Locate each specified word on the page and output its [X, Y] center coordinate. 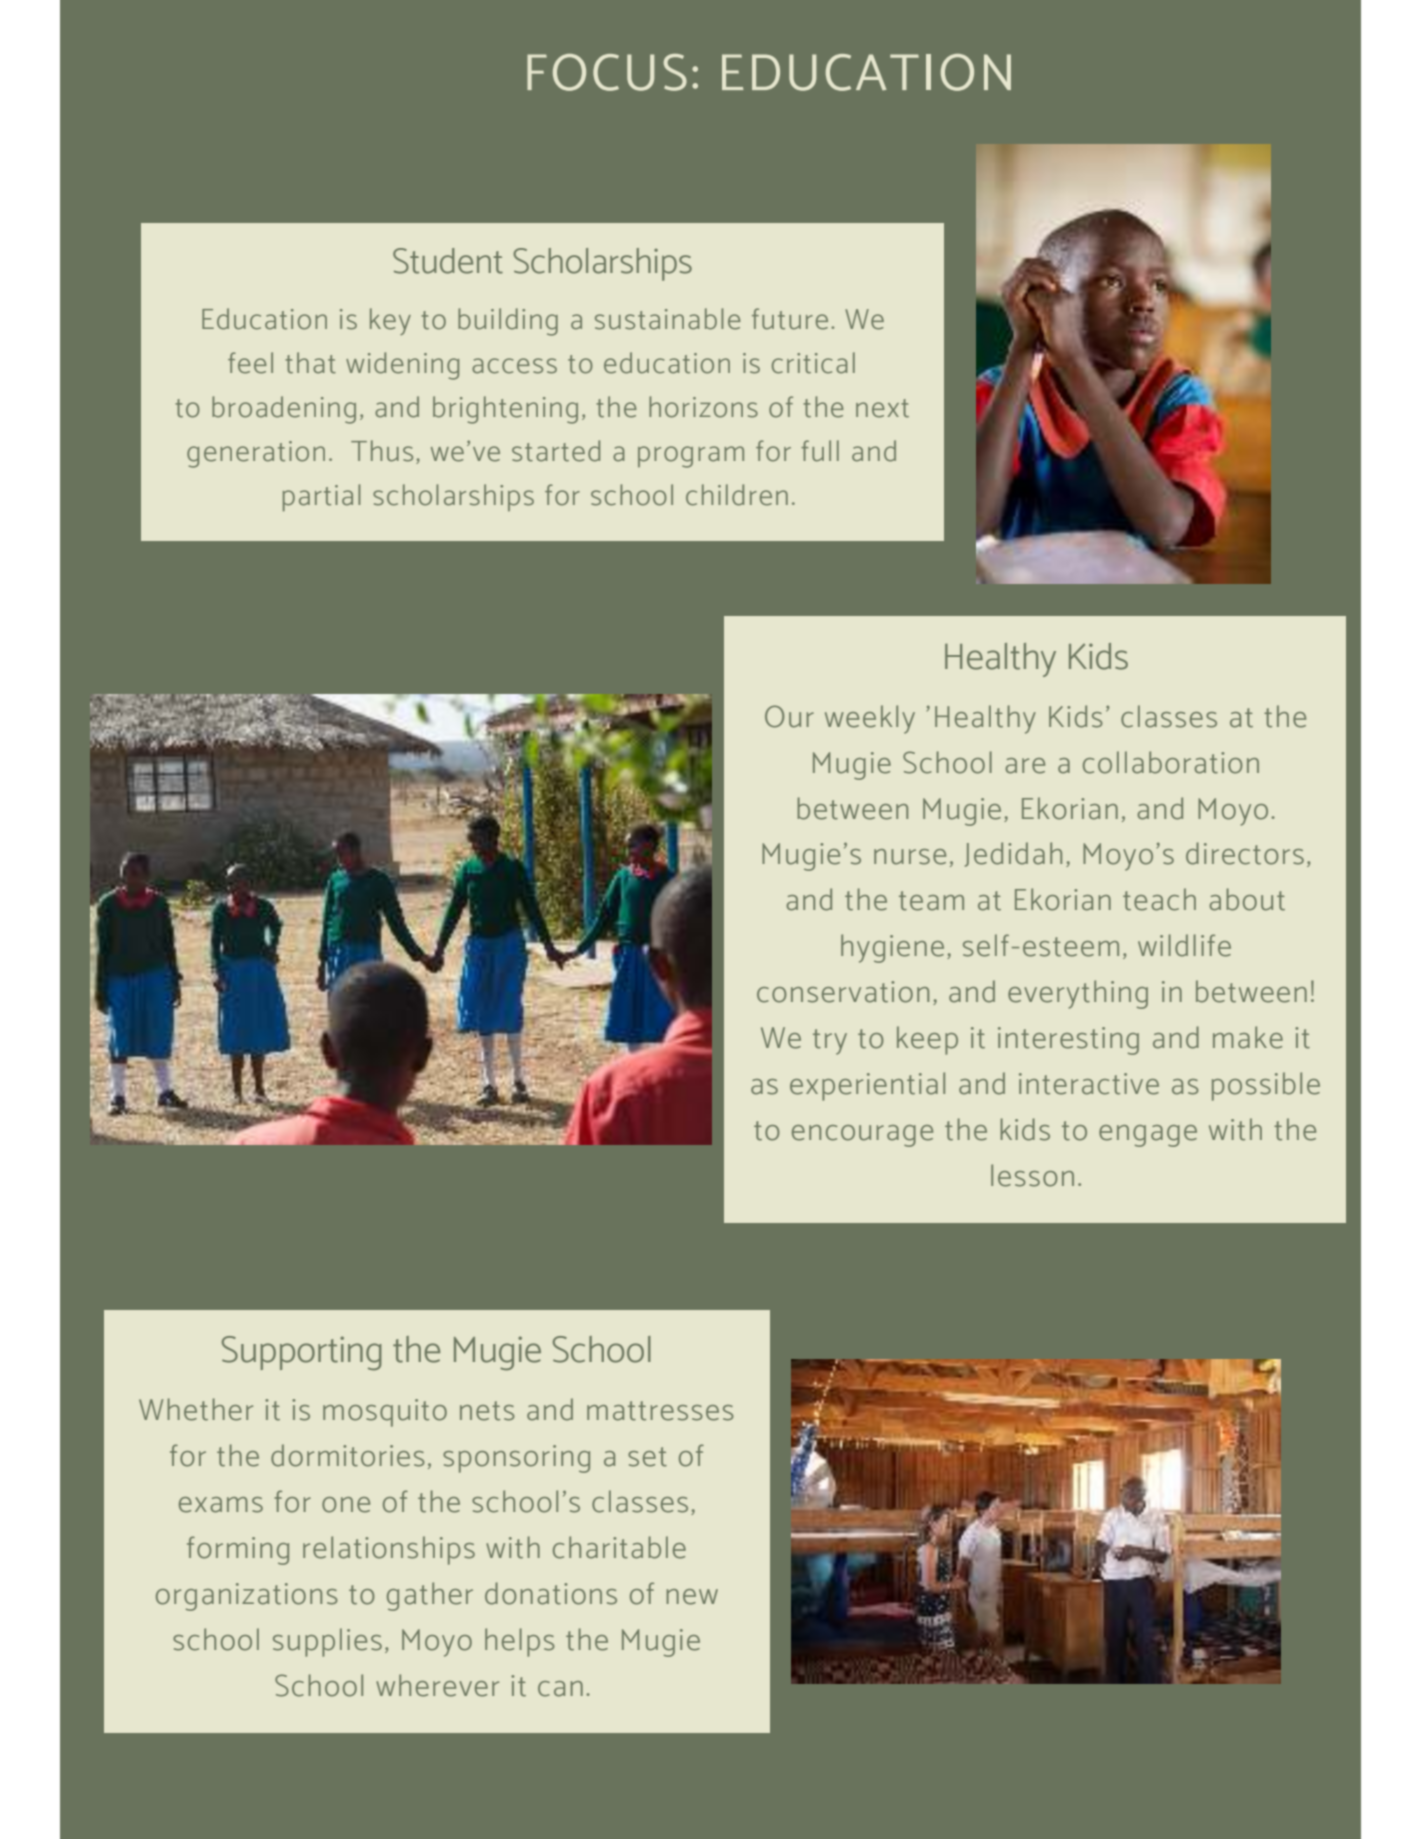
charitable [619, 1547]
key [390, 321]
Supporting [302, 1353]
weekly [870, 719]
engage [1148, 1136]
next [882, 408]
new [692, 1597]
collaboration [1171, 762]
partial [321, 497]
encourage [862, 1136]
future [790, 319]
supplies [327, 1642]
